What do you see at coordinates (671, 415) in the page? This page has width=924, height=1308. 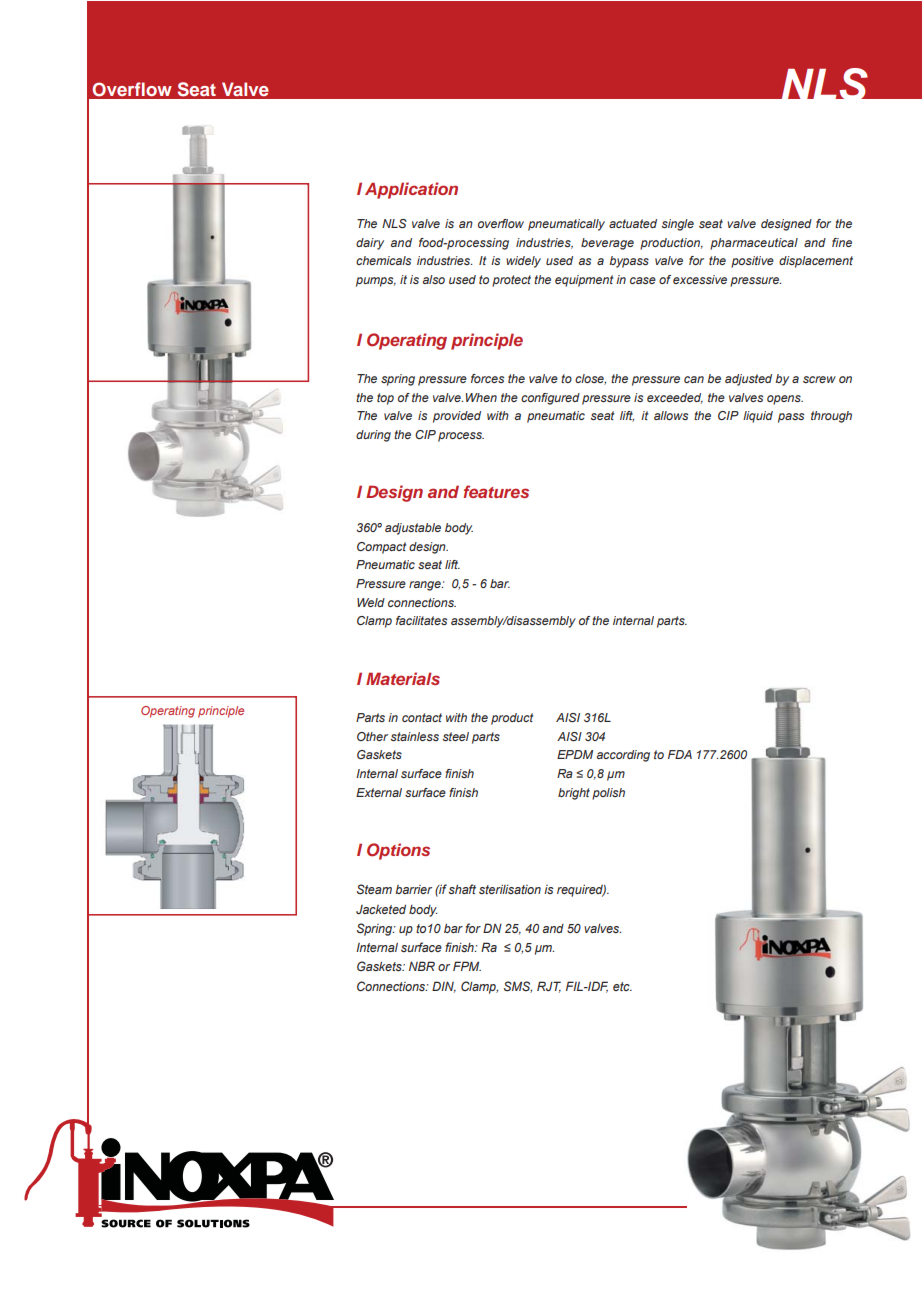 I see `allows` at bounding box center [671, 415].
